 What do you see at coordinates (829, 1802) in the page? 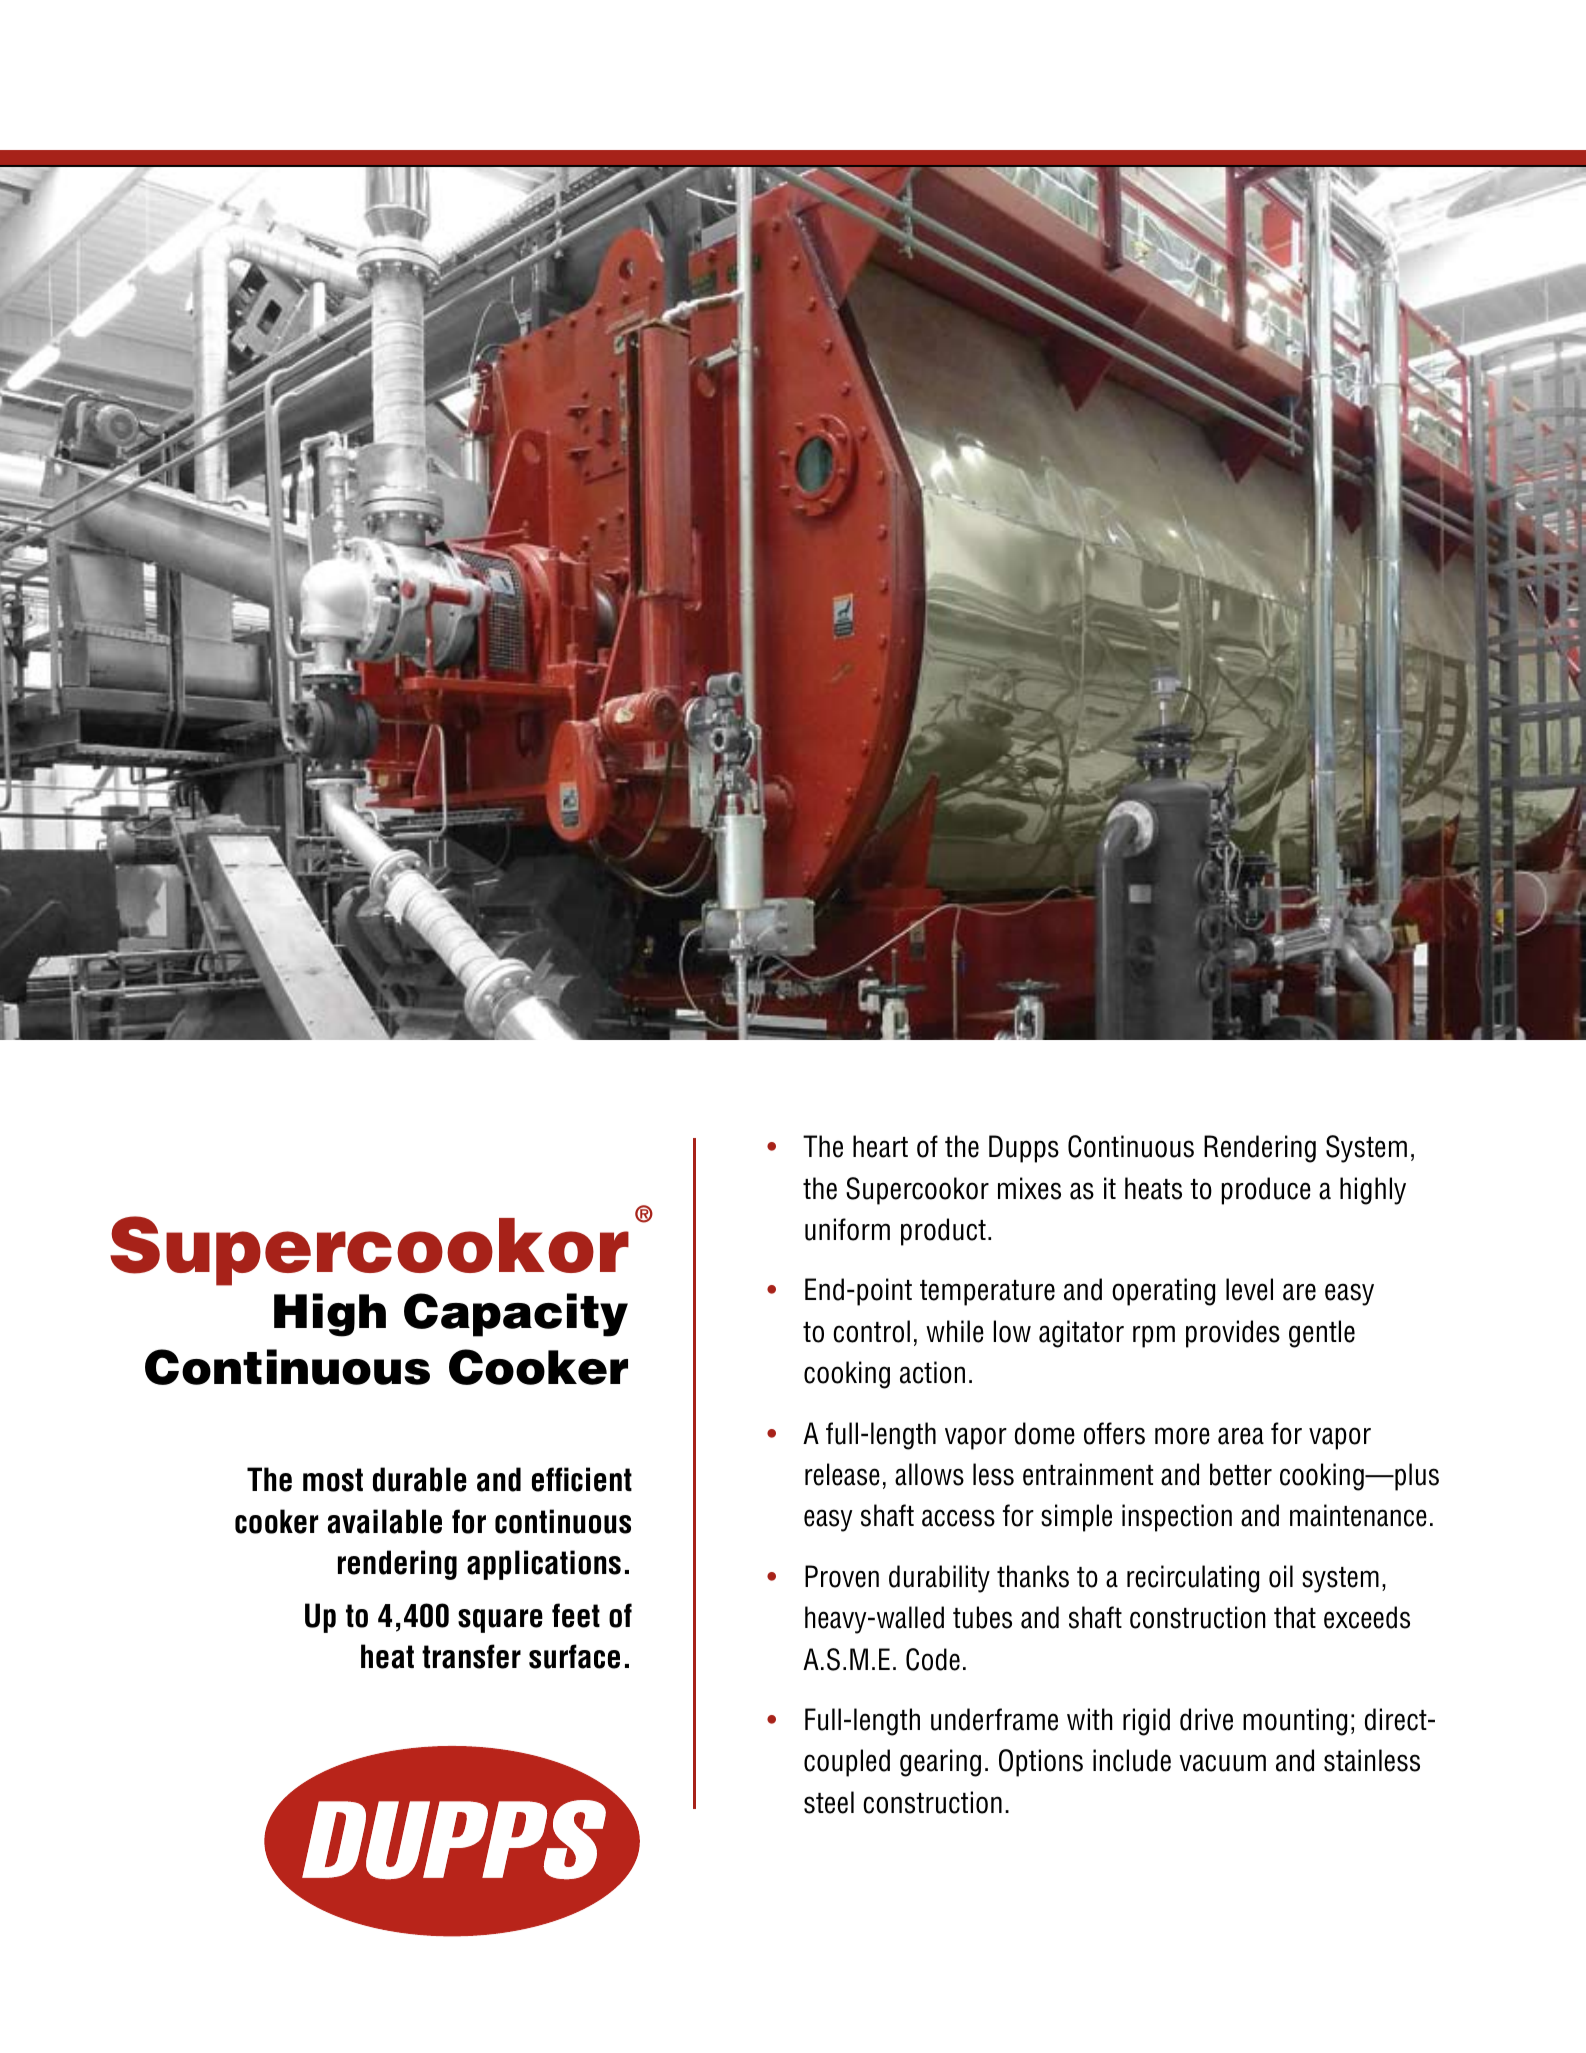
I see `steel` at bounding box center [829, 1802].
